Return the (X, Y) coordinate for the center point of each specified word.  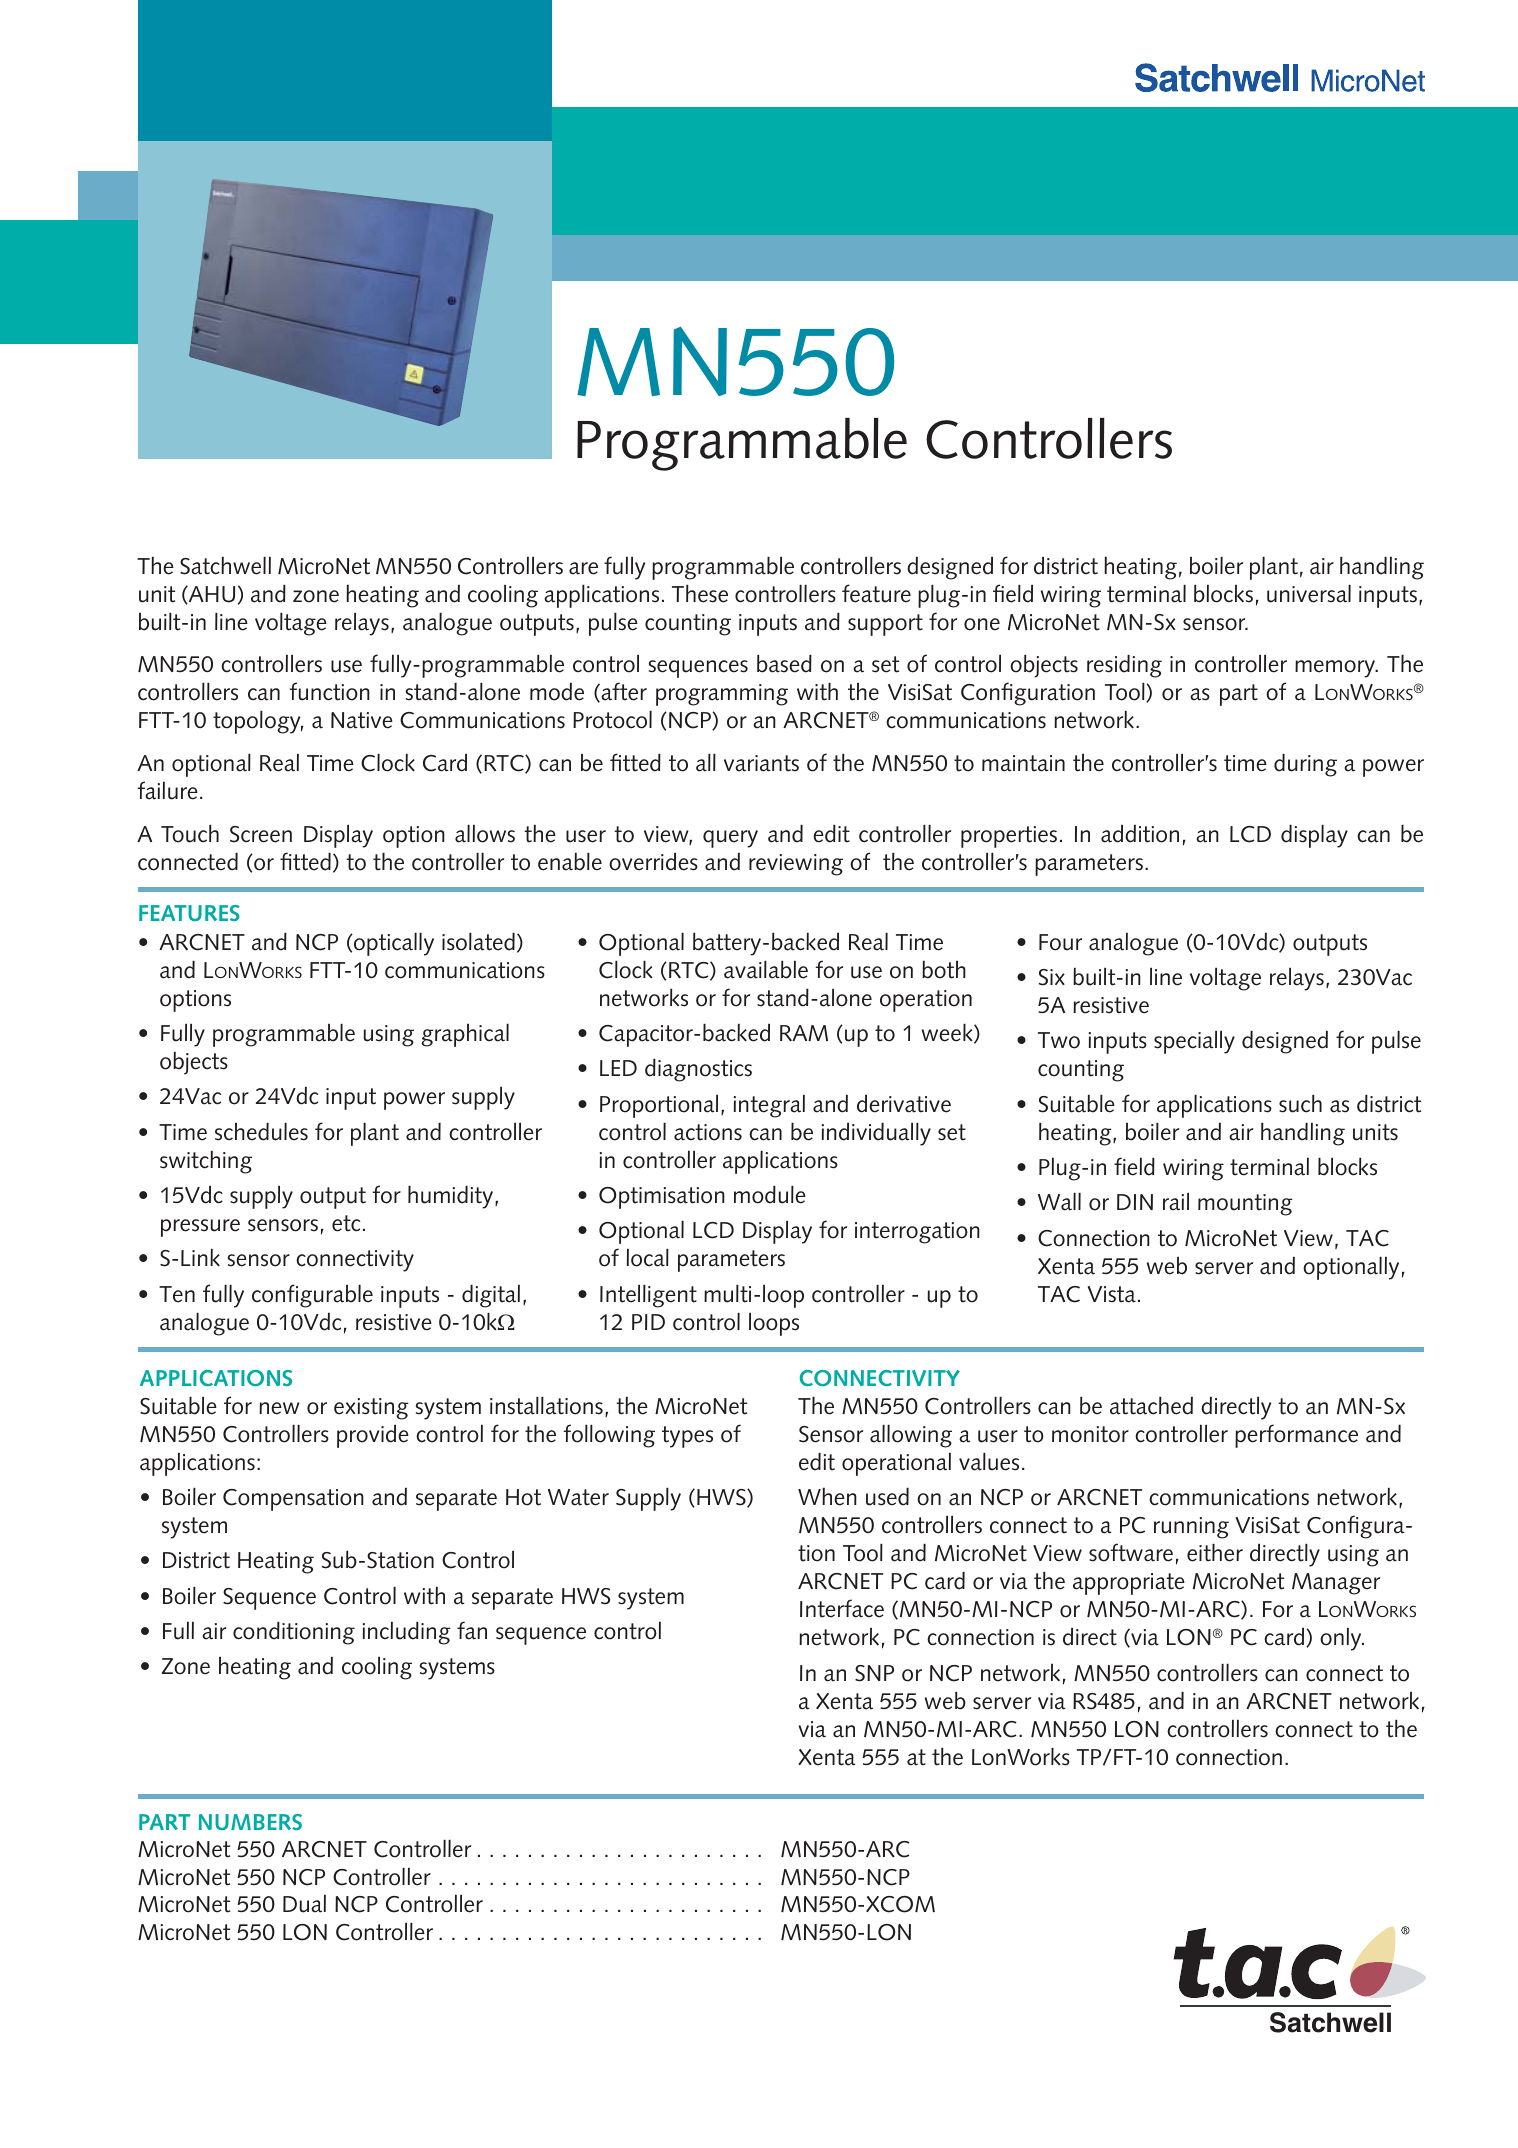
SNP (874, 1673)
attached (1151, 1406)
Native (362, 720)
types (687, 1437)
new (279, 1408)
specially (1194, 1042)
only (1342, 1639)
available (766, 970)
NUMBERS (250, 1822)
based (784, 664)
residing (1124, 666)
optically (393, 944)
